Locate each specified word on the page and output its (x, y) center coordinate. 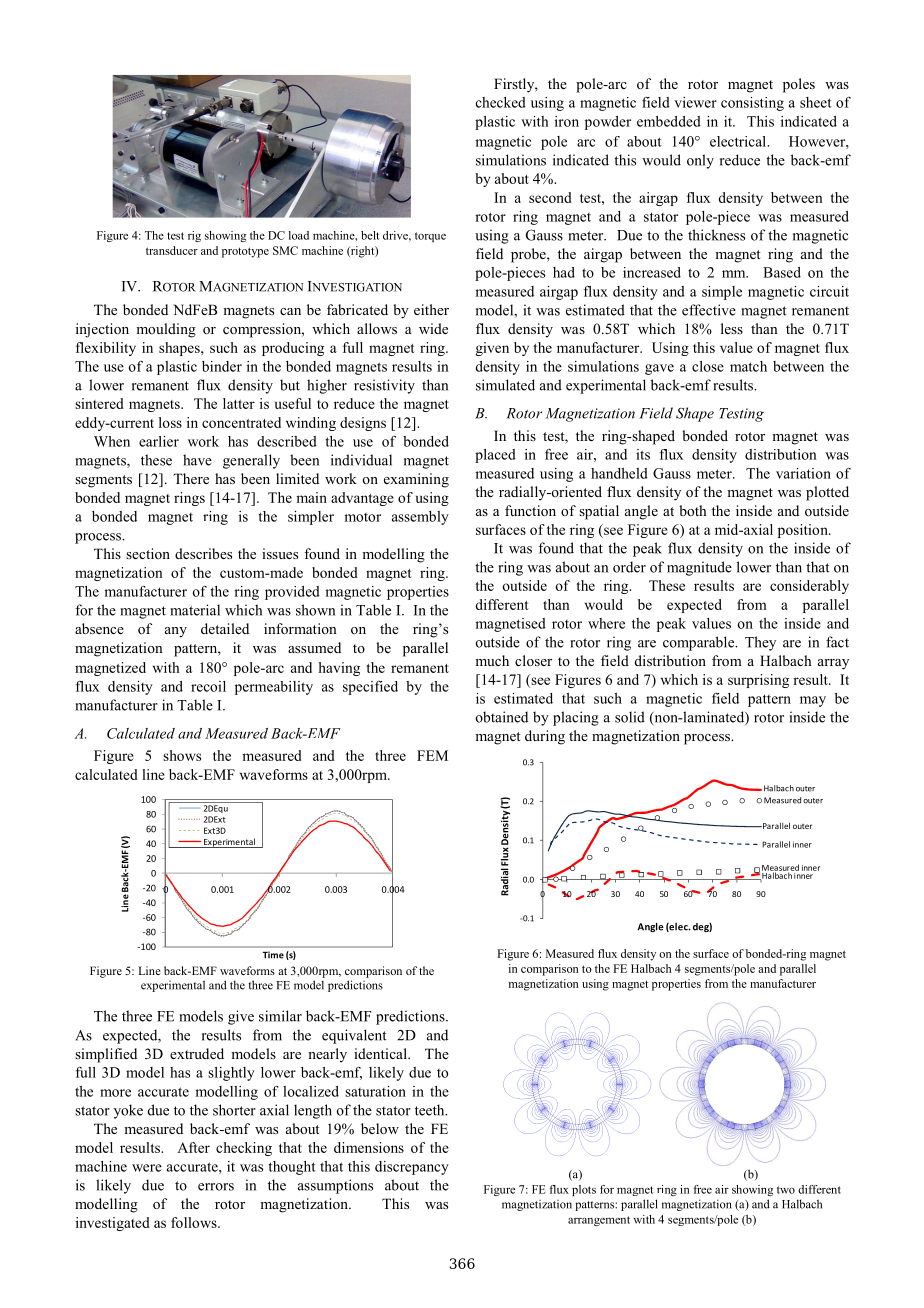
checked (501, 102)
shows (182, 755)
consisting (752, 104)
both (692, 510)
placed (495, 456)
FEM (432, 755)
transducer (172, 250)
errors (216, 1187)
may (813, 701)
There (191, 478)
